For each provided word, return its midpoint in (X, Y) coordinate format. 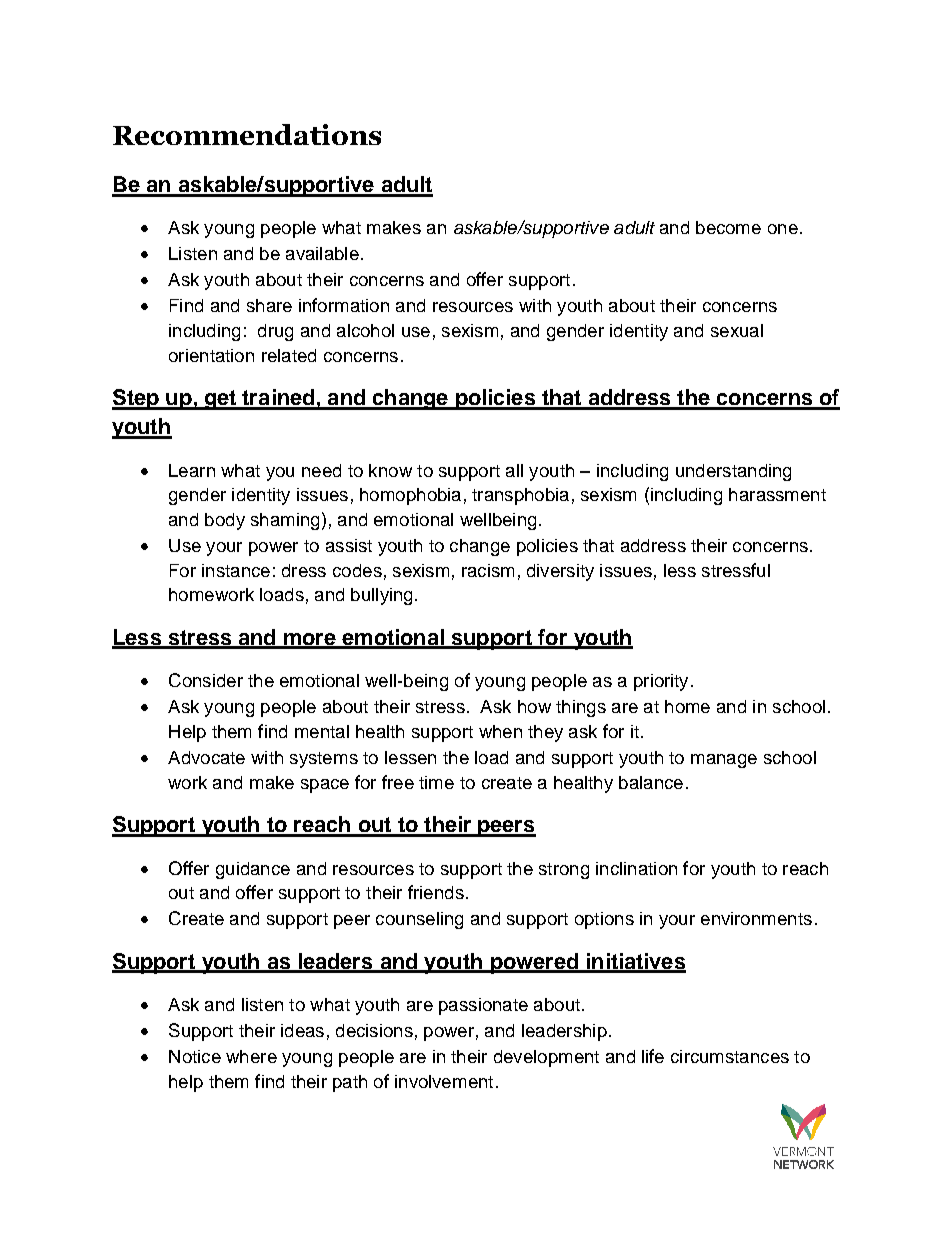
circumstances (730, 1056)
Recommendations (247, 134)
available (322, 253)
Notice (195, 1056)
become (728, 227)
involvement (444, 1081)
